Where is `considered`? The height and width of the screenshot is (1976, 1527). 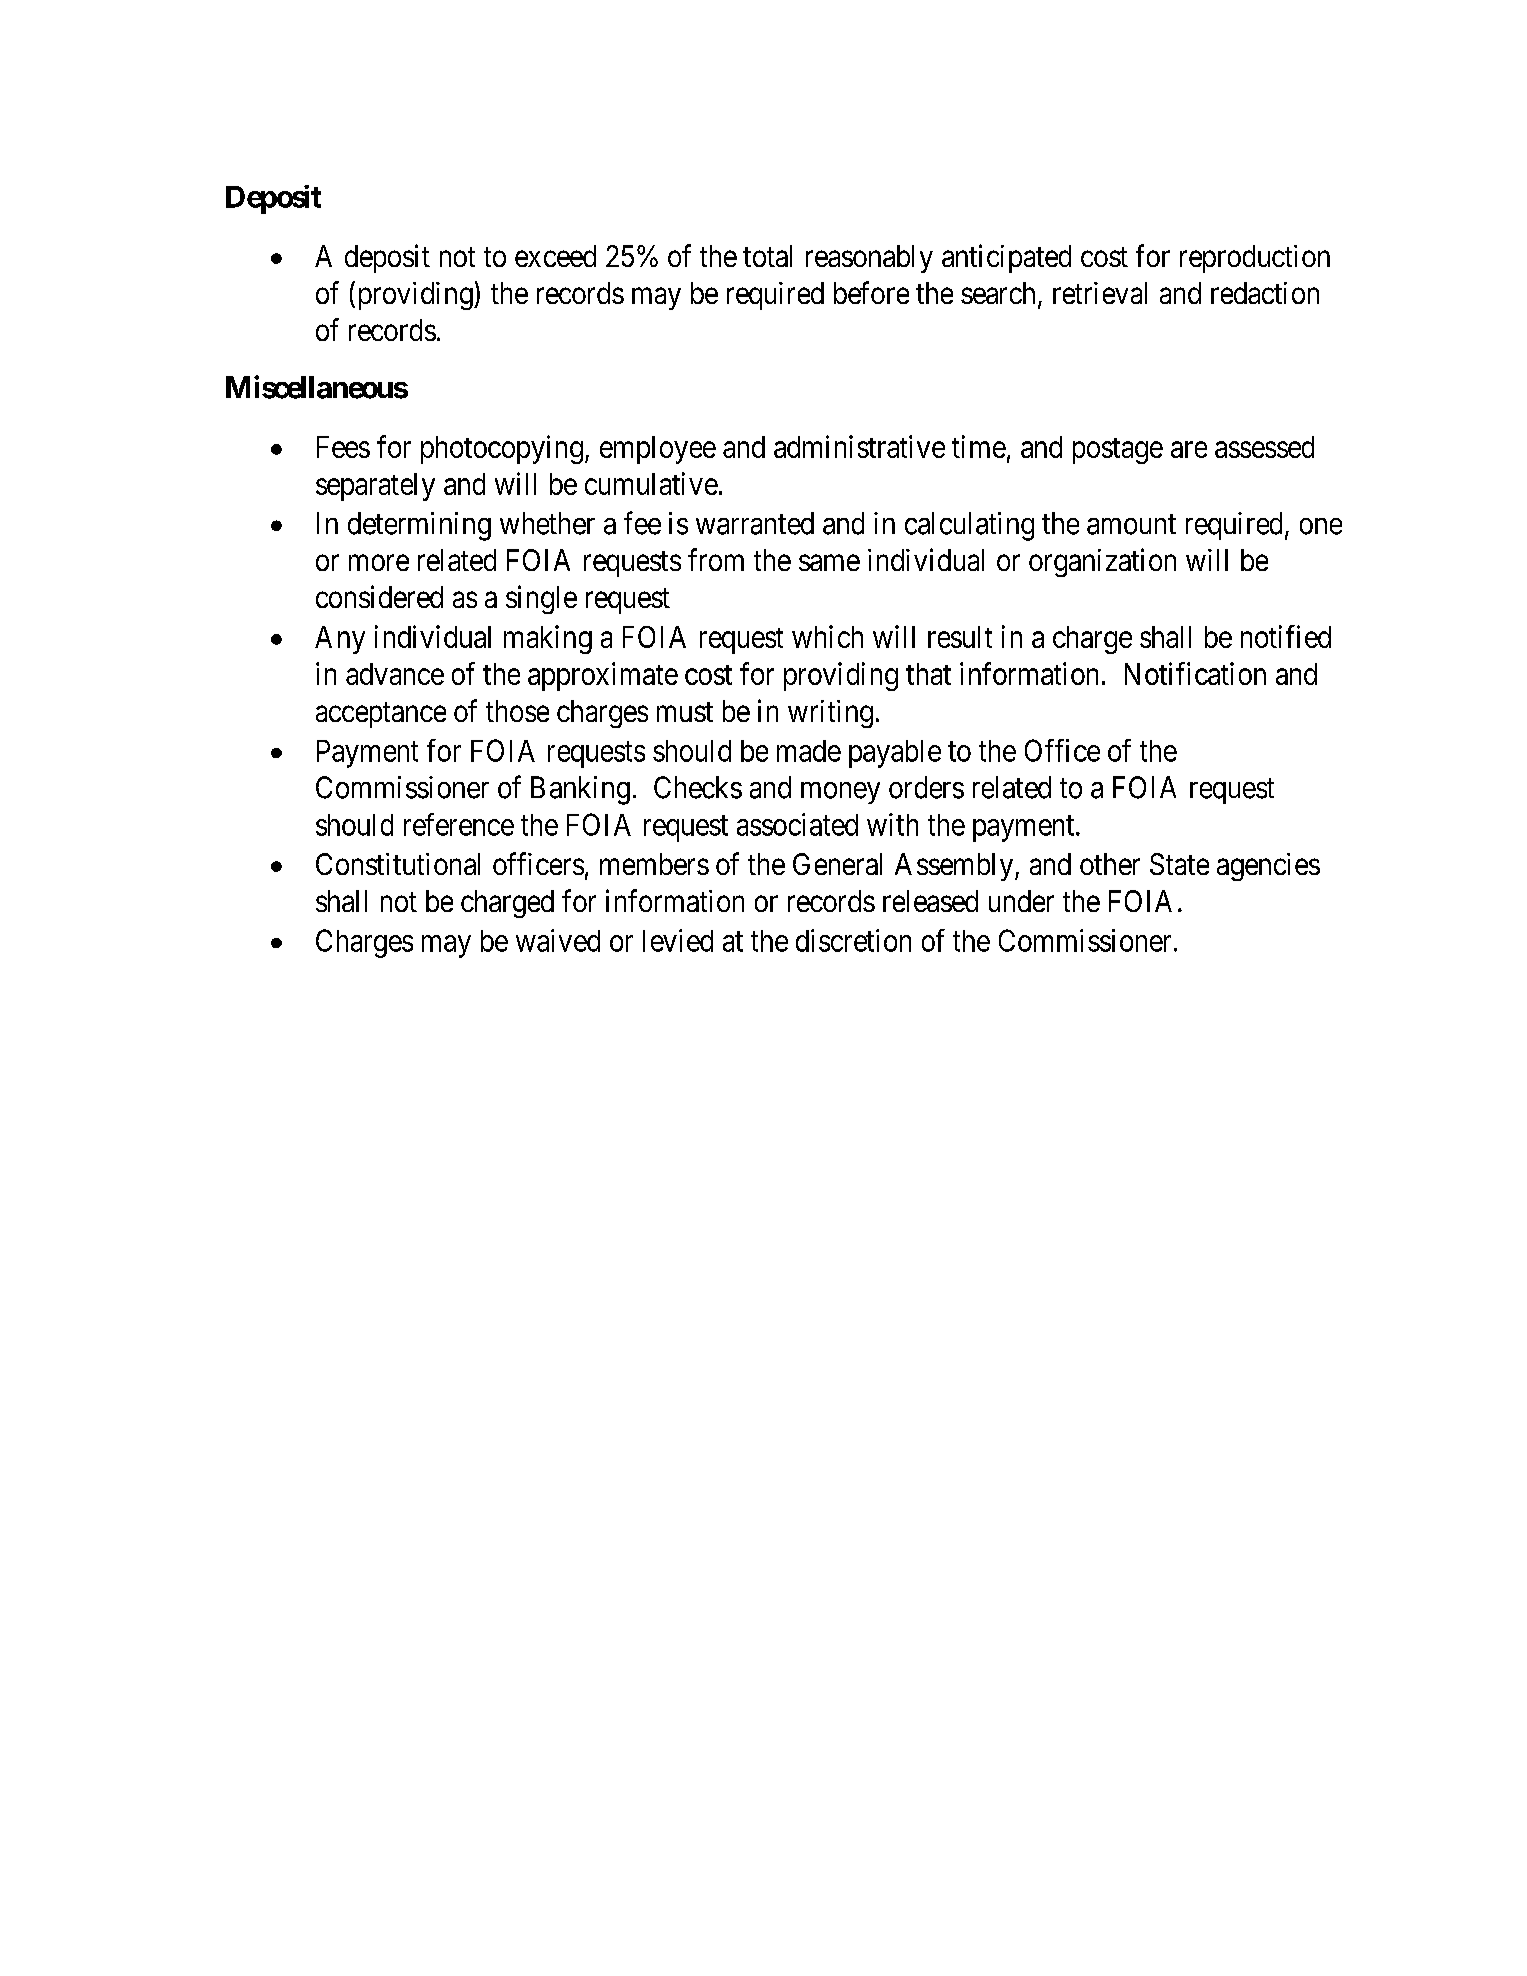 considered is located at coordinates (379, 596).
